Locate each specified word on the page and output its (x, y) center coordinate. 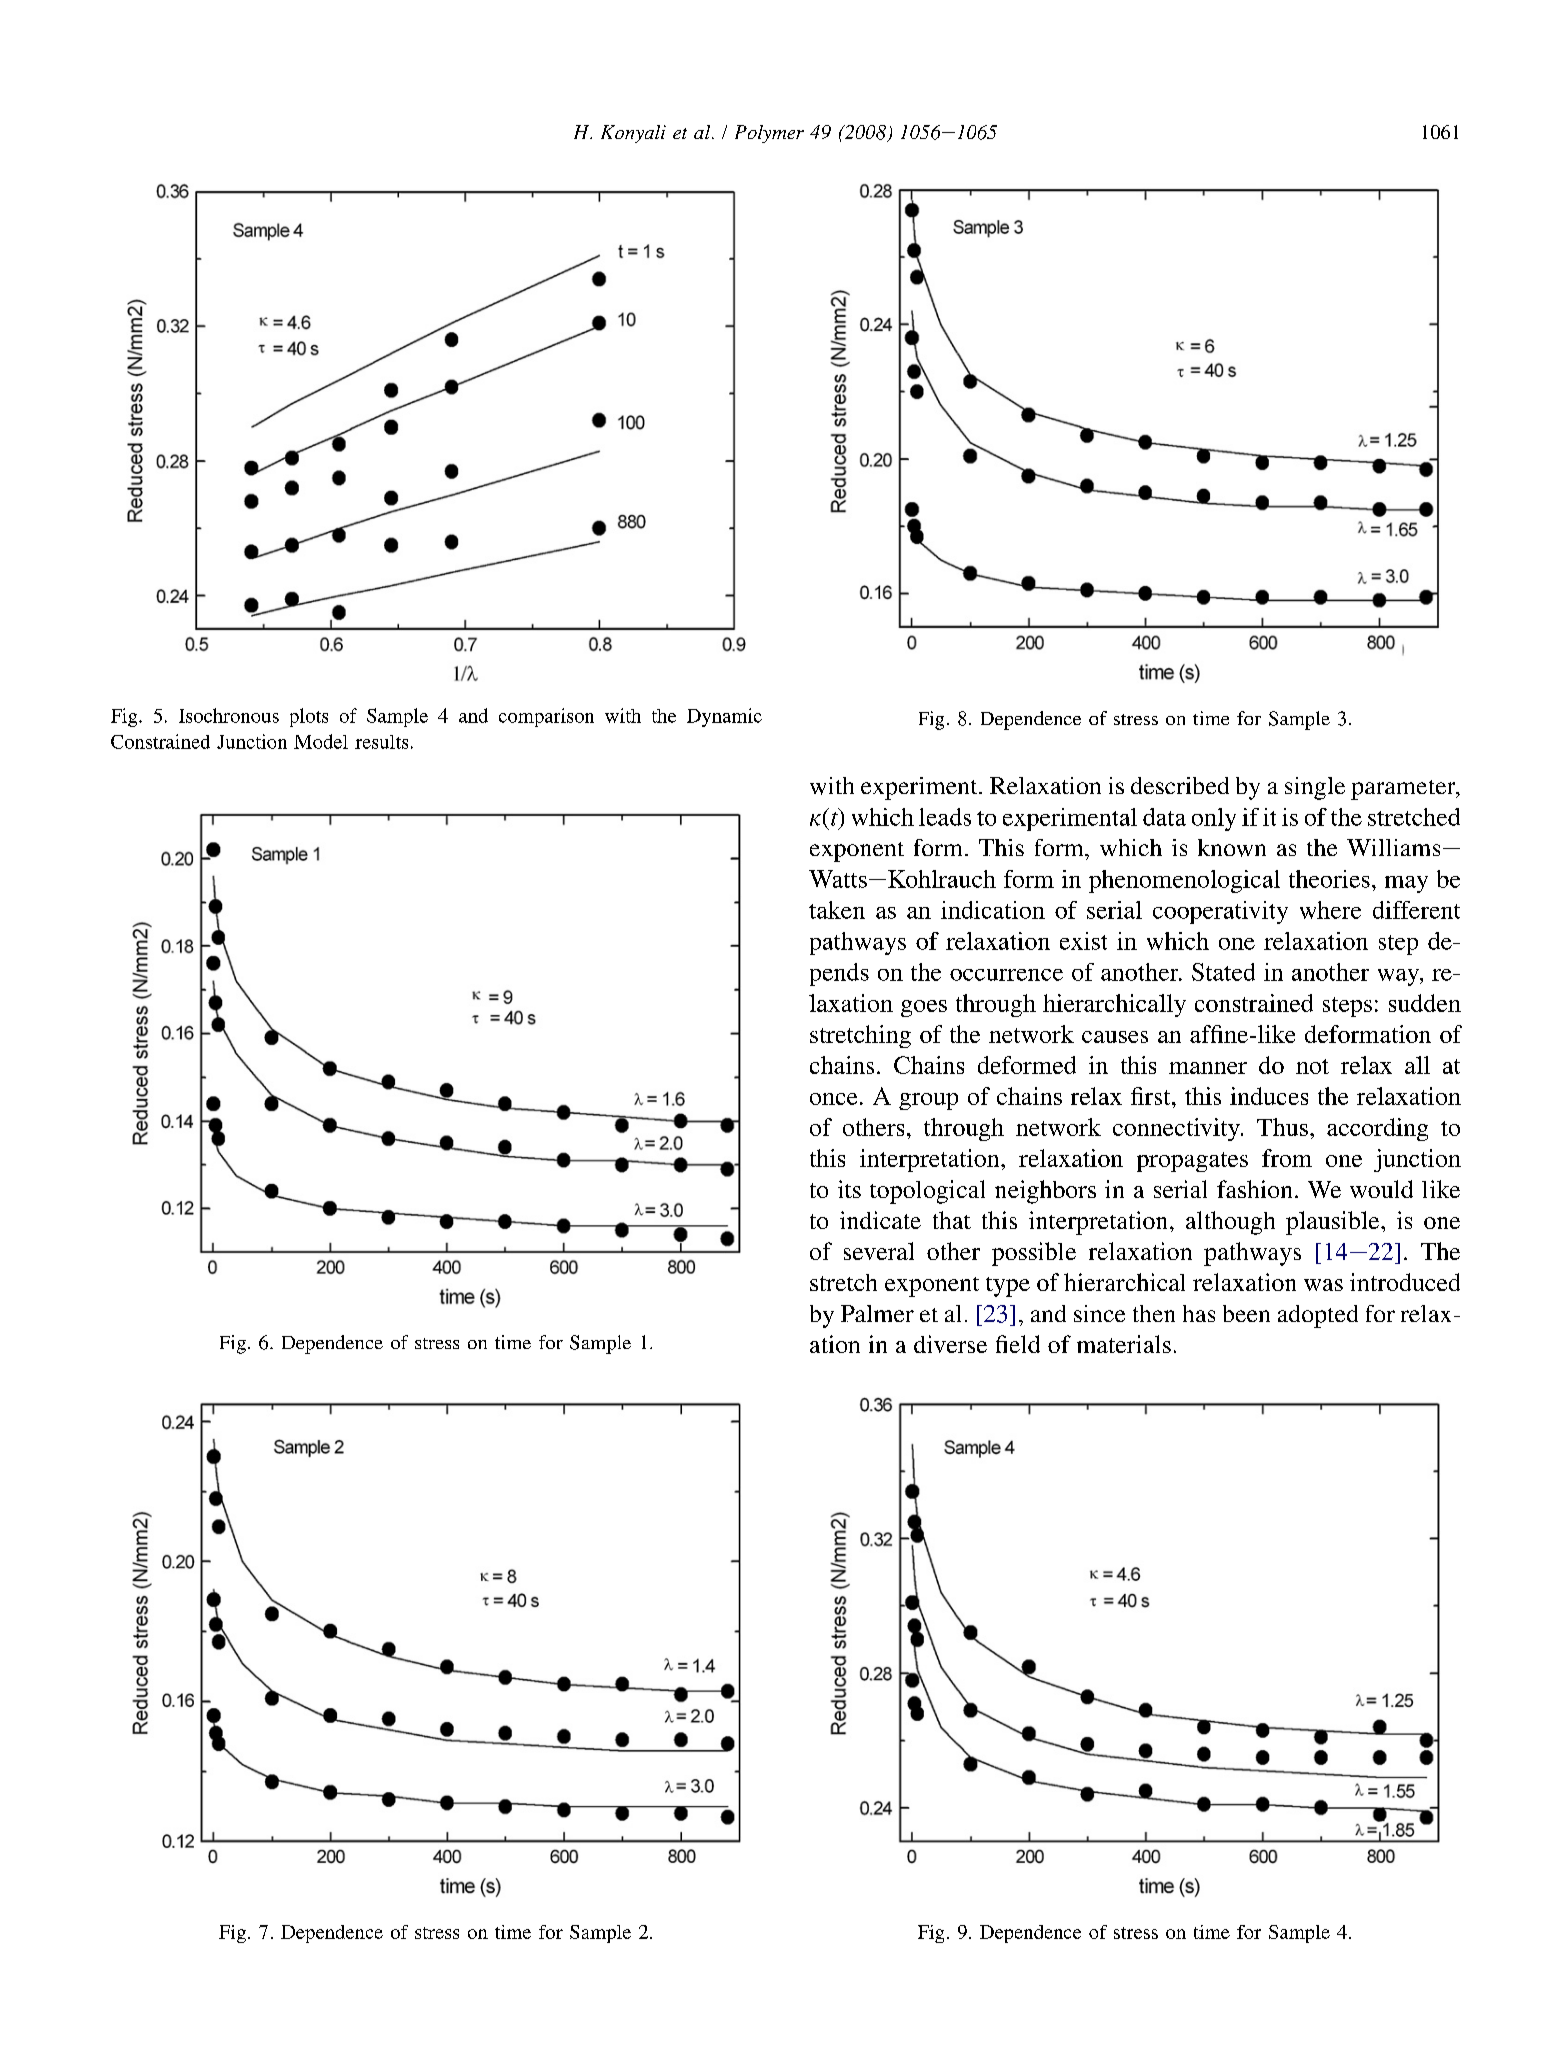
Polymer (769, 134)
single (1315, 788)
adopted (1318, 1316)
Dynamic (724, 717)
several (879, 1251)
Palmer (877, 1313)
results (381, 742)
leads (945, 817)
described (1180, 785)
